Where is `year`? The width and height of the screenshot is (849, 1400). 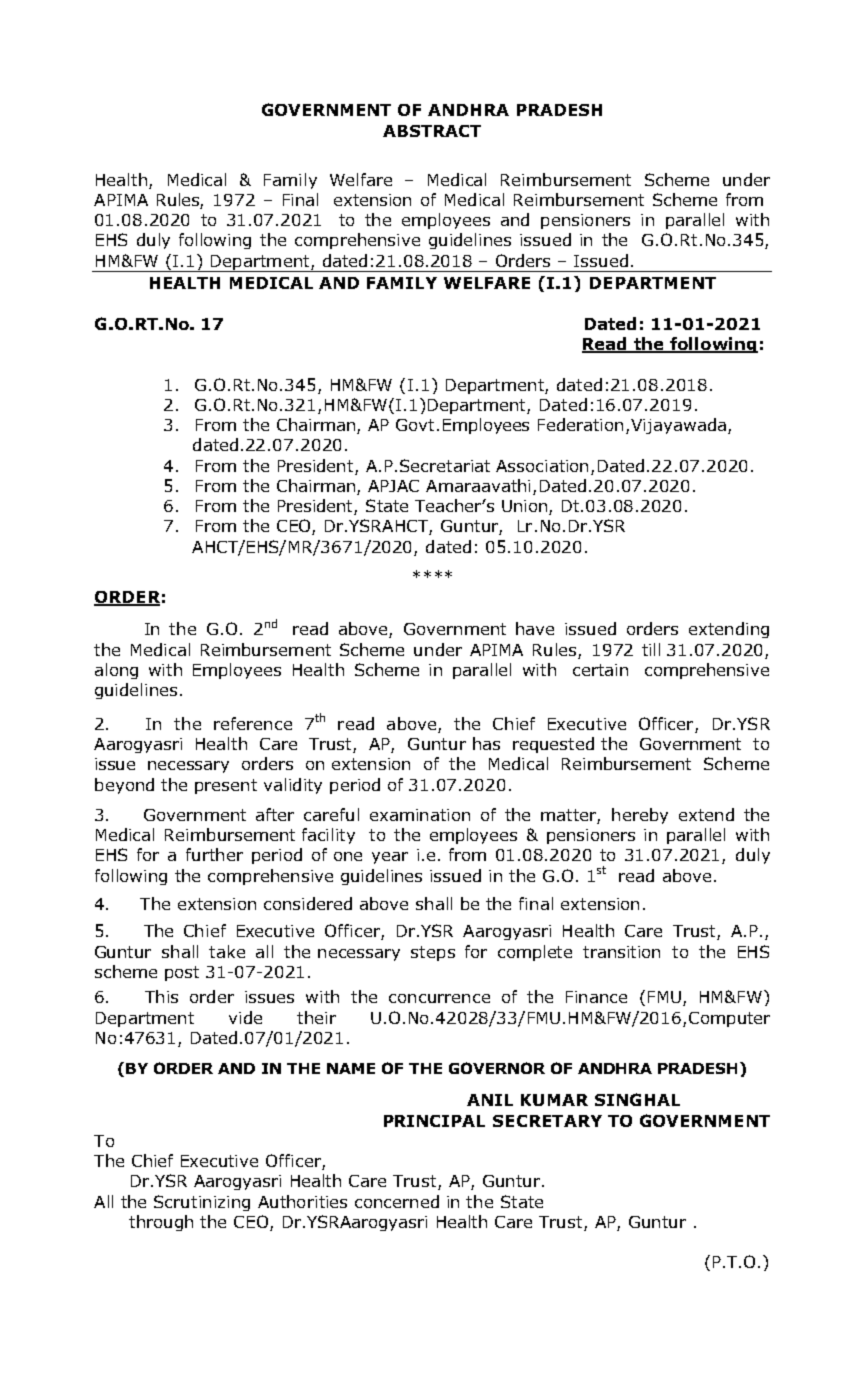 year is located at coordinates (390, 858).
